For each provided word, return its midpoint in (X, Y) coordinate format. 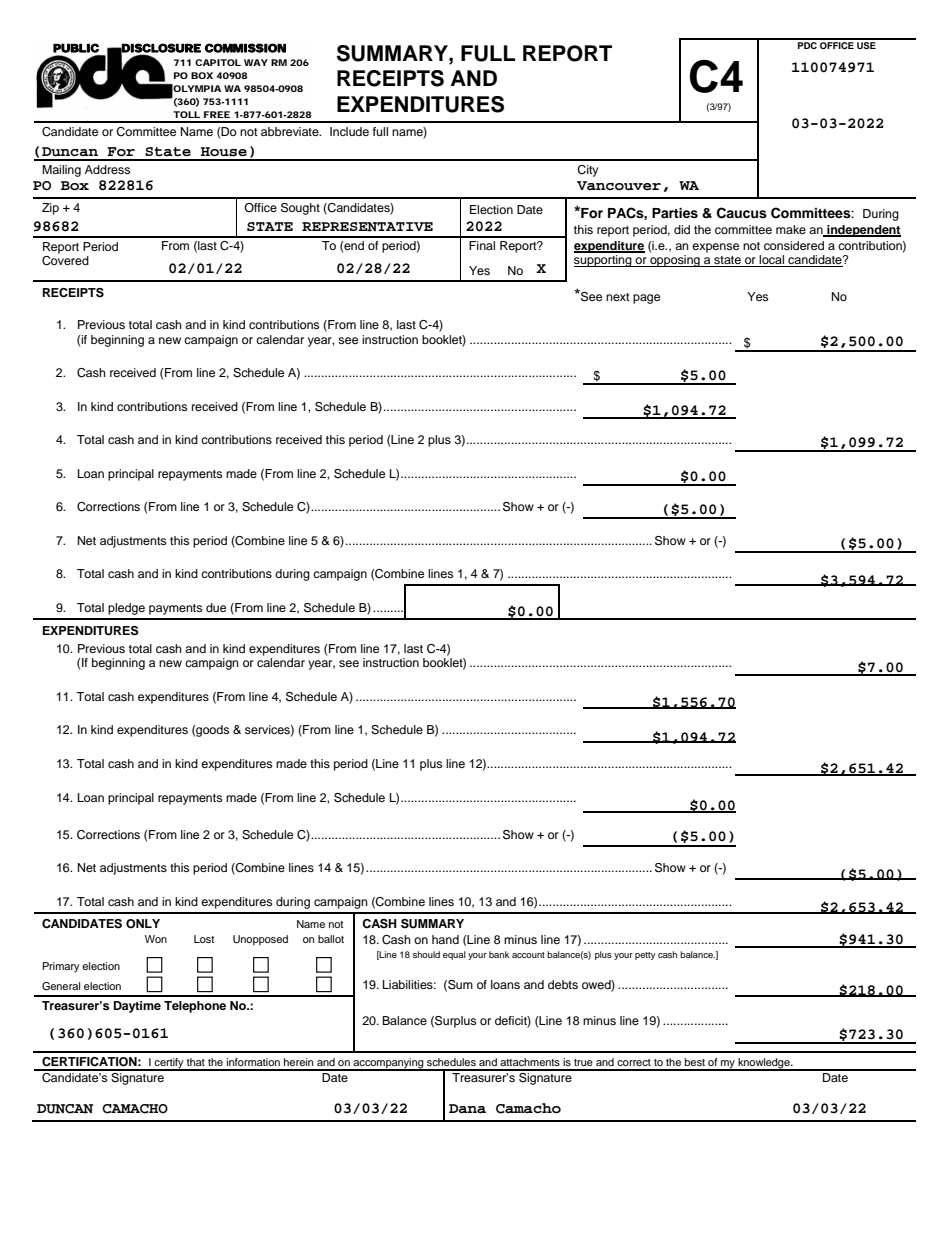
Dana (467, 1109)
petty (645, 956)
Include (349, 131)
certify (169, 1064)
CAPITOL (218, 62)
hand (445, 939)
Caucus (742, 213)
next (618, 297)
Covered (65, 261)
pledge (126, 609)
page (646, 299)
